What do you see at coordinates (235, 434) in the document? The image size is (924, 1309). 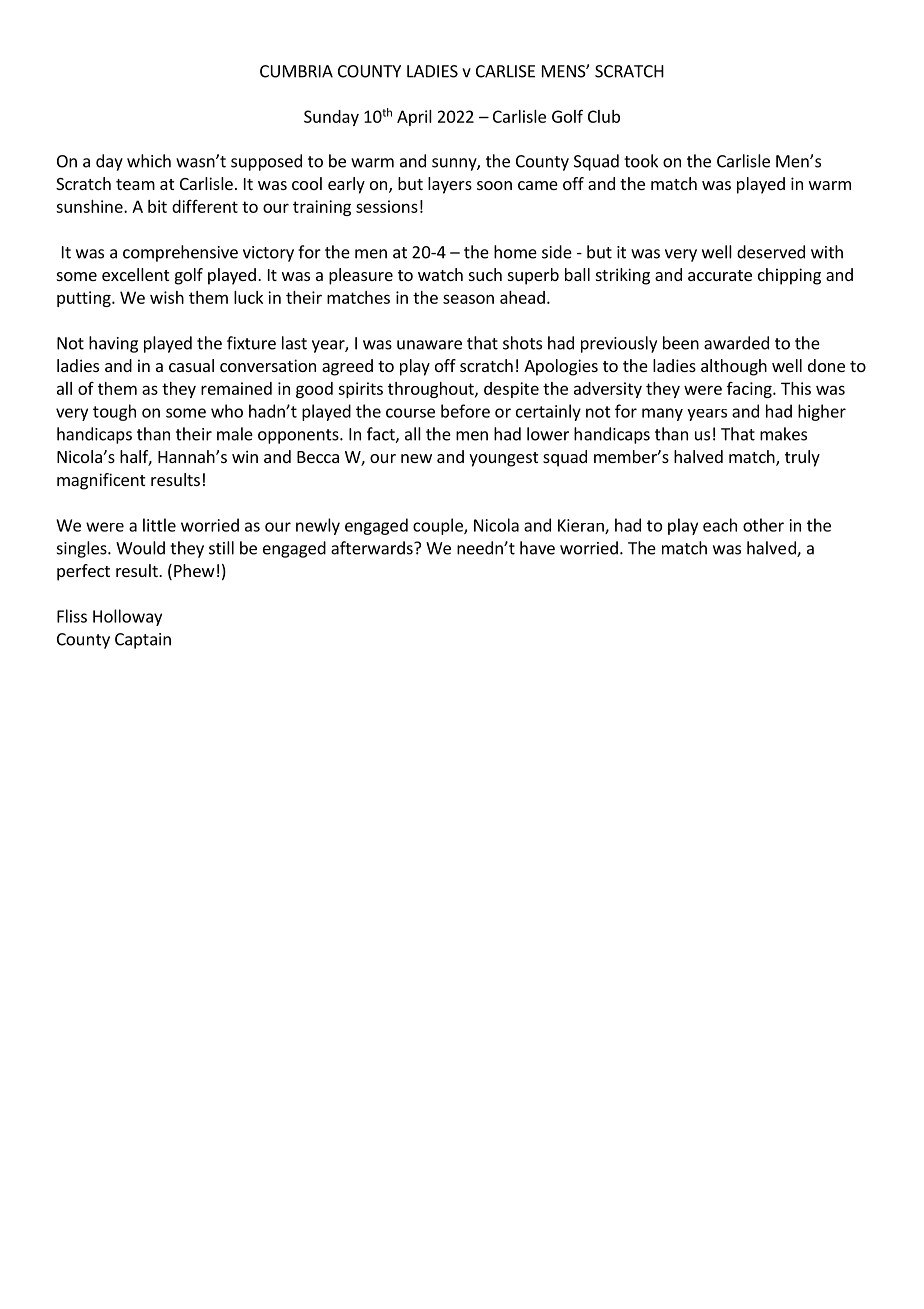 I see `male` at bounding box center [235, 434].
